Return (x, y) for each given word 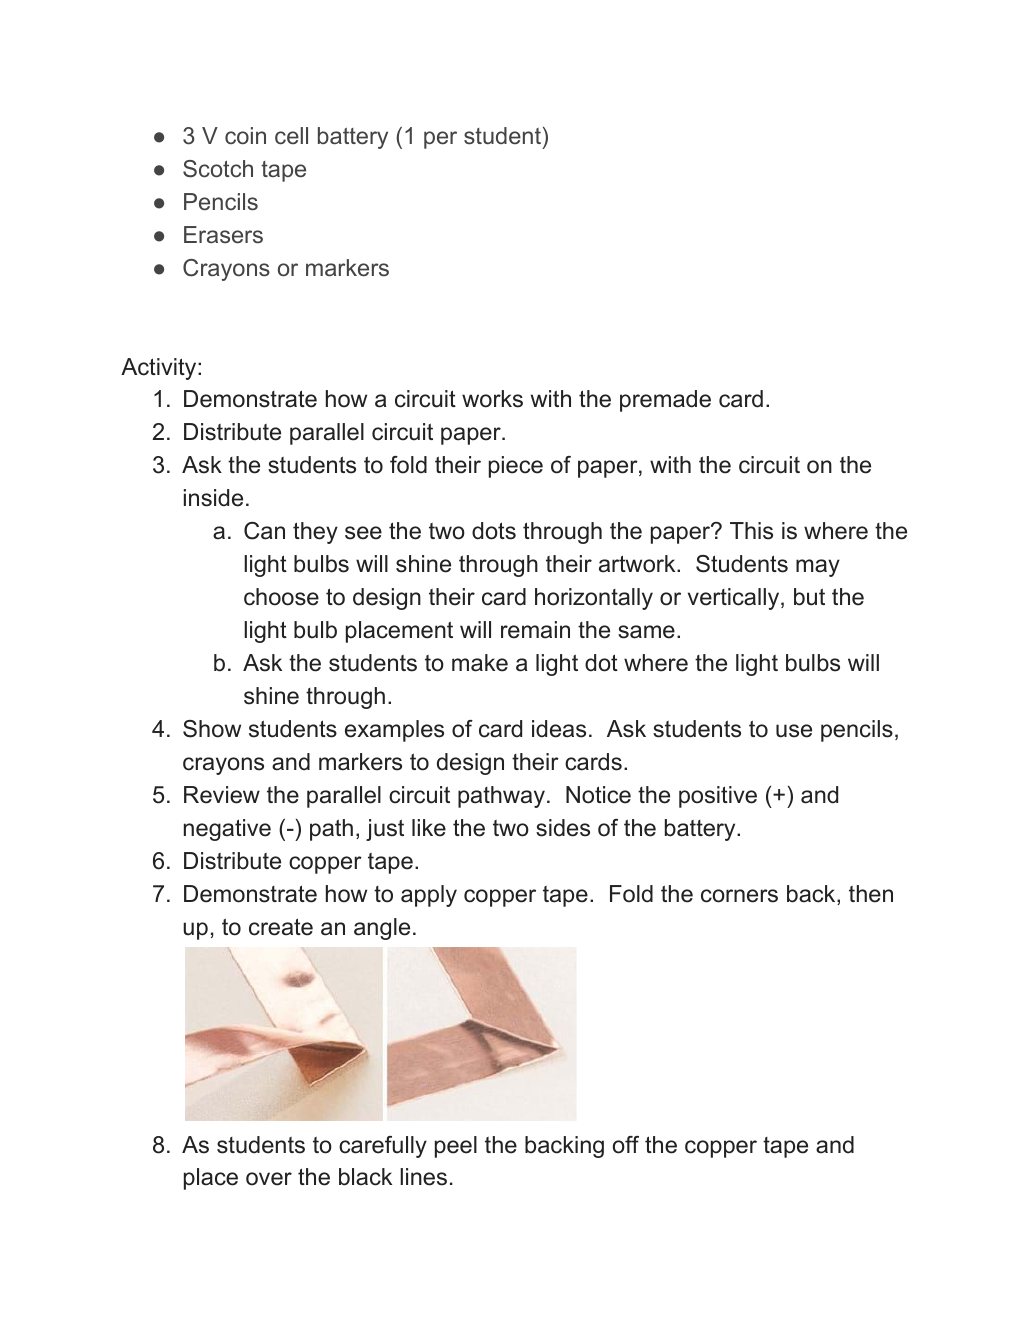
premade (665, 401)
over (269, 1179)
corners (739, 896)
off (626, 1145)
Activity (160, 369)
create (281, 927)
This (751, 531)
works (492, 399)
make (480, 663)
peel (456, 1147)
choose (281, 597)
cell (291, 135)
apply (429, 896)
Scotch (218, 169)
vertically (735, 599)
